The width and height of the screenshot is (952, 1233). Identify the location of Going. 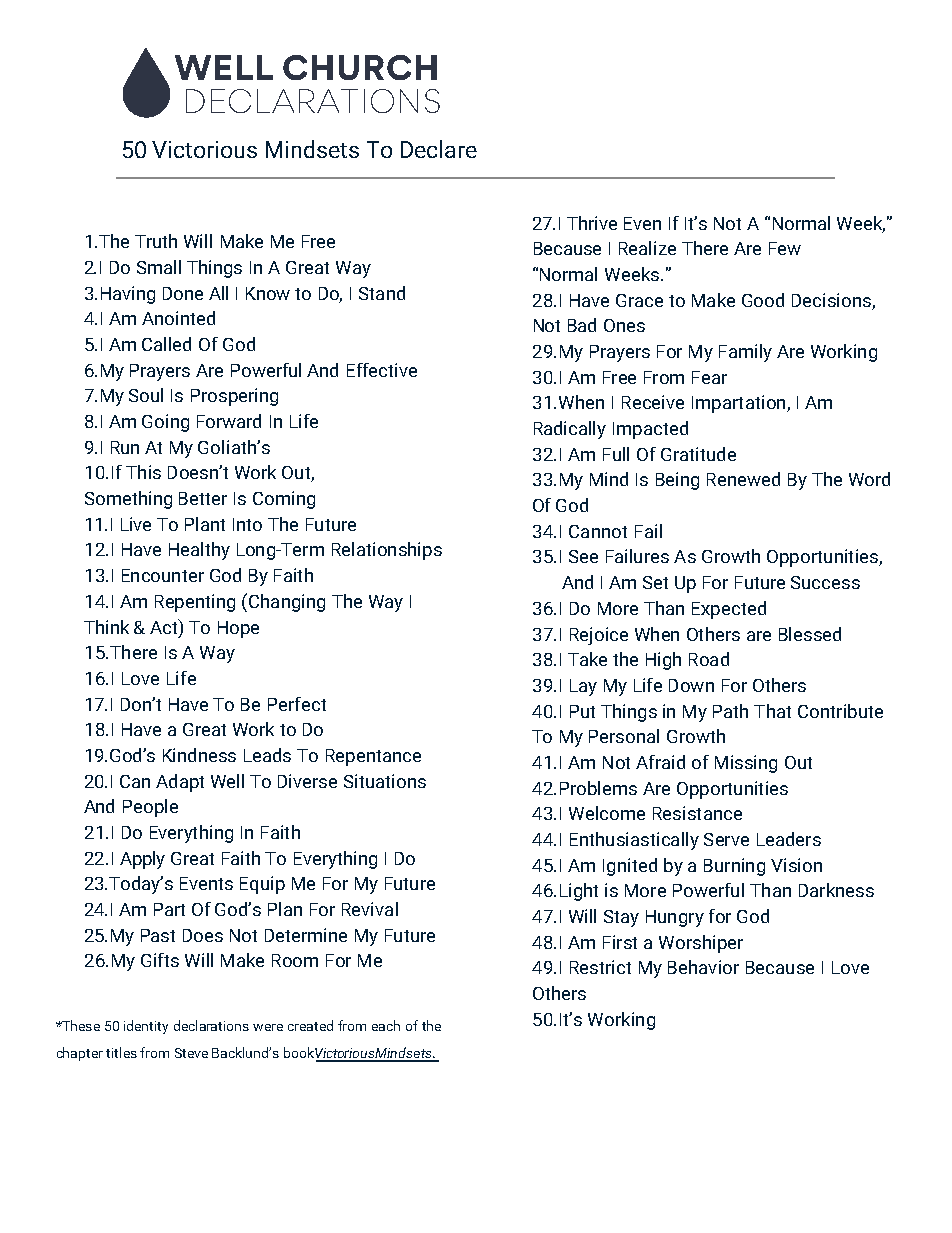
(165, 423).
